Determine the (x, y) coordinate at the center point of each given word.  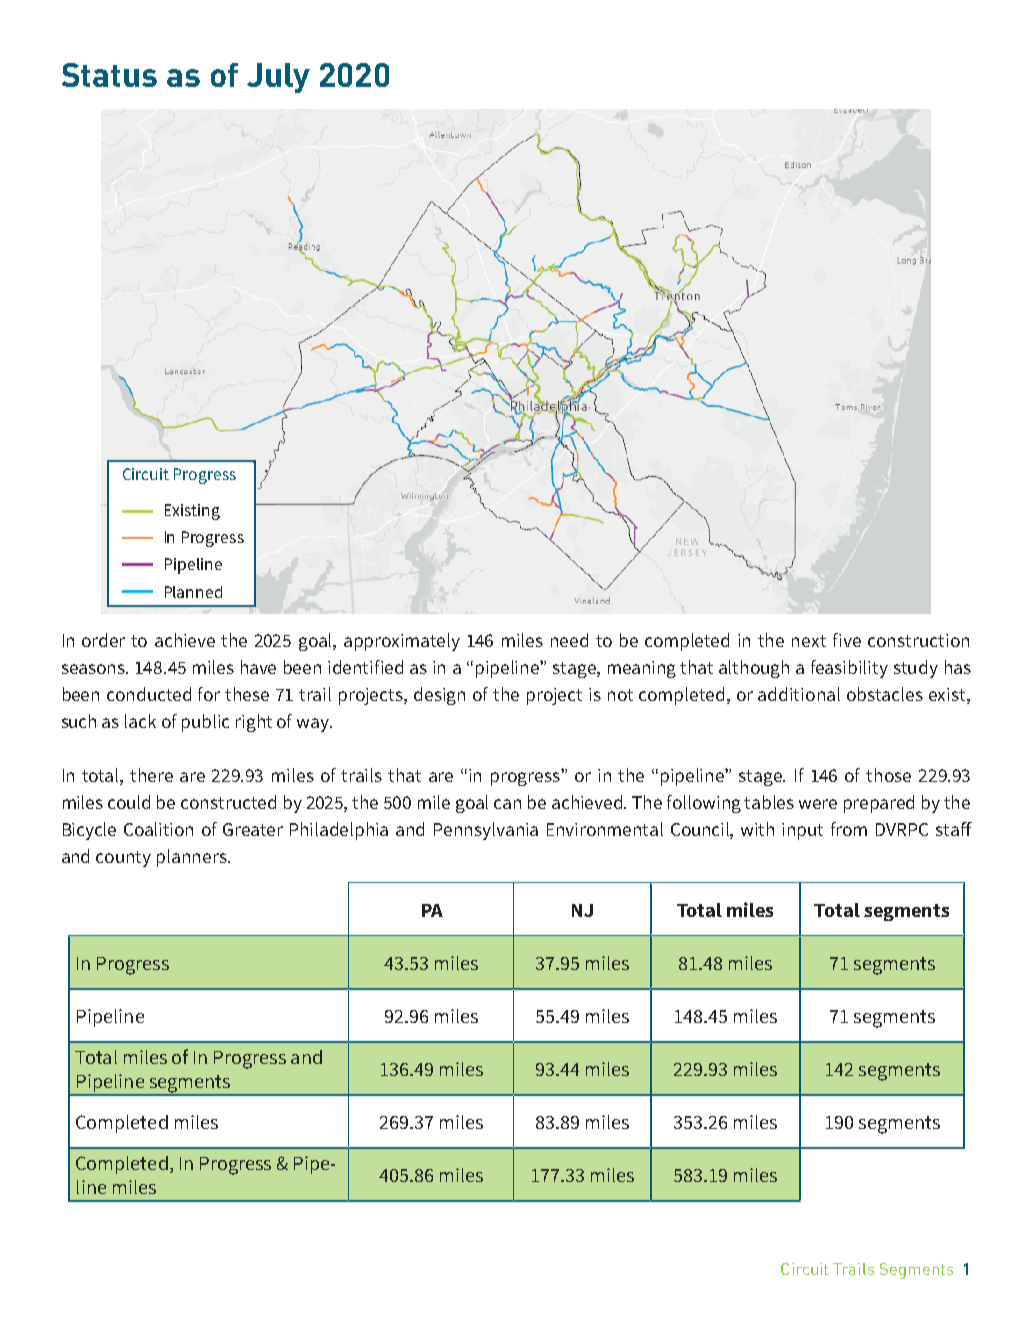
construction (918, 640)
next (809, 641)
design (439, 696)
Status (109, 75)
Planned (193, 592)
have (258, 667)
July (278, 78)
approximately (402, 642)
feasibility (849, 669)
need (569, 640)
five (847, 640)
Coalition (158, 829)
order (103, 640)
